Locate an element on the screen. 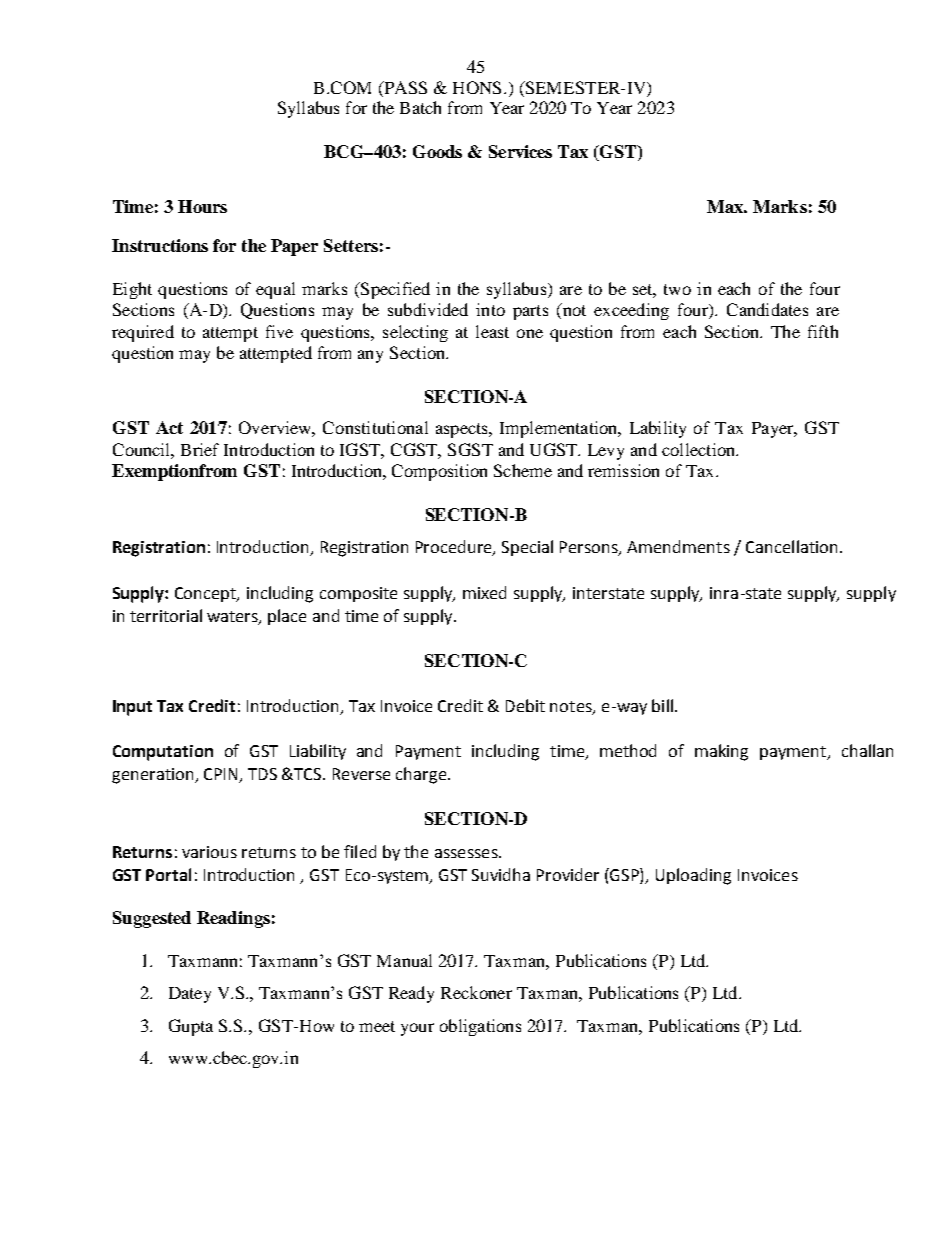 This screenshot has height=1233, width=952. Reckoner is located at coordinates (476, 992).
